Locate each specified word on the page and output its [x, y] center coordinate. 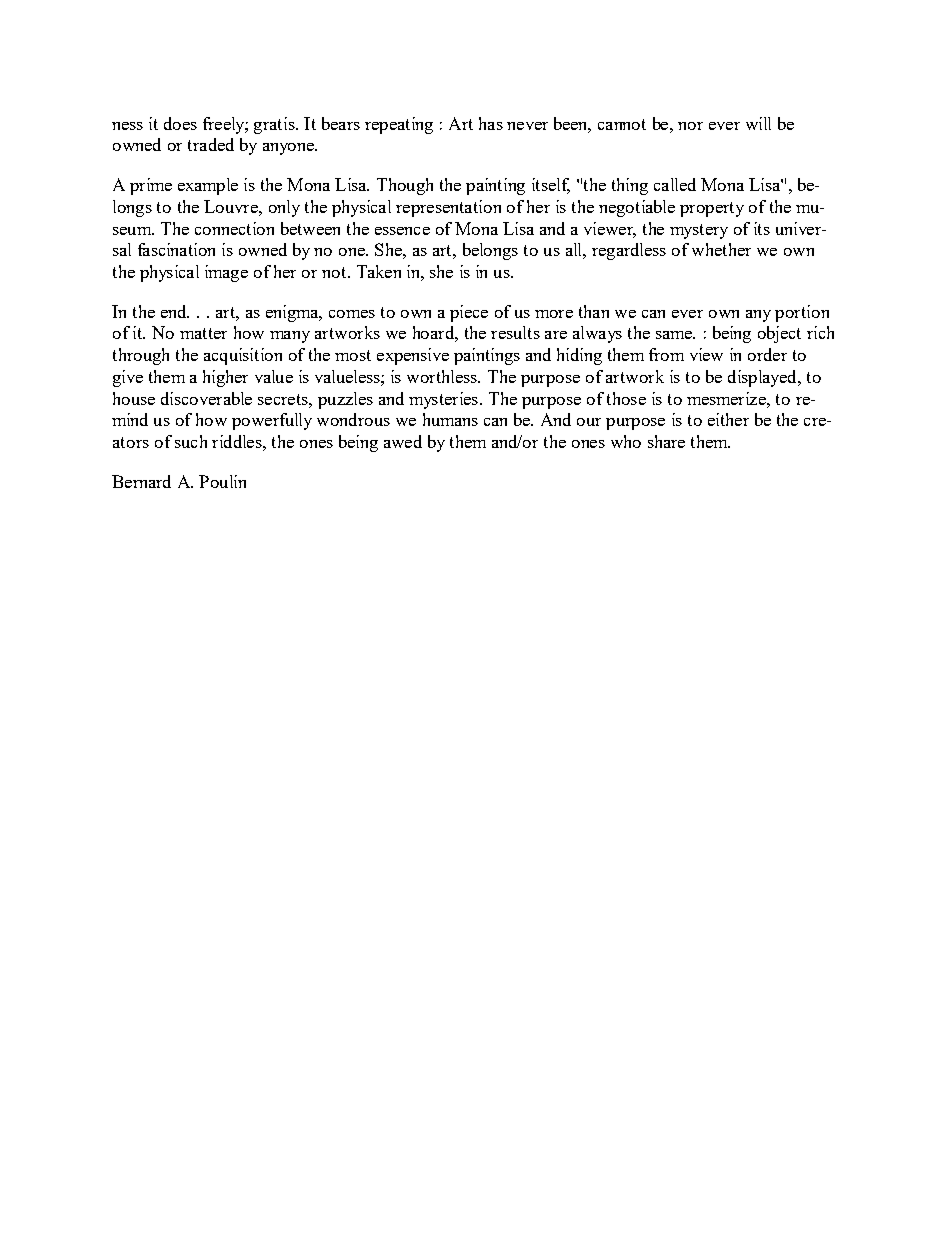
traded [211, 144]
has [491, 123]
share [666, 441]
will [758, 123]
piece [469, 313]
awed [403, 441]
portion [802, 313]
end [175, 311]
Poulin [222, 481]
